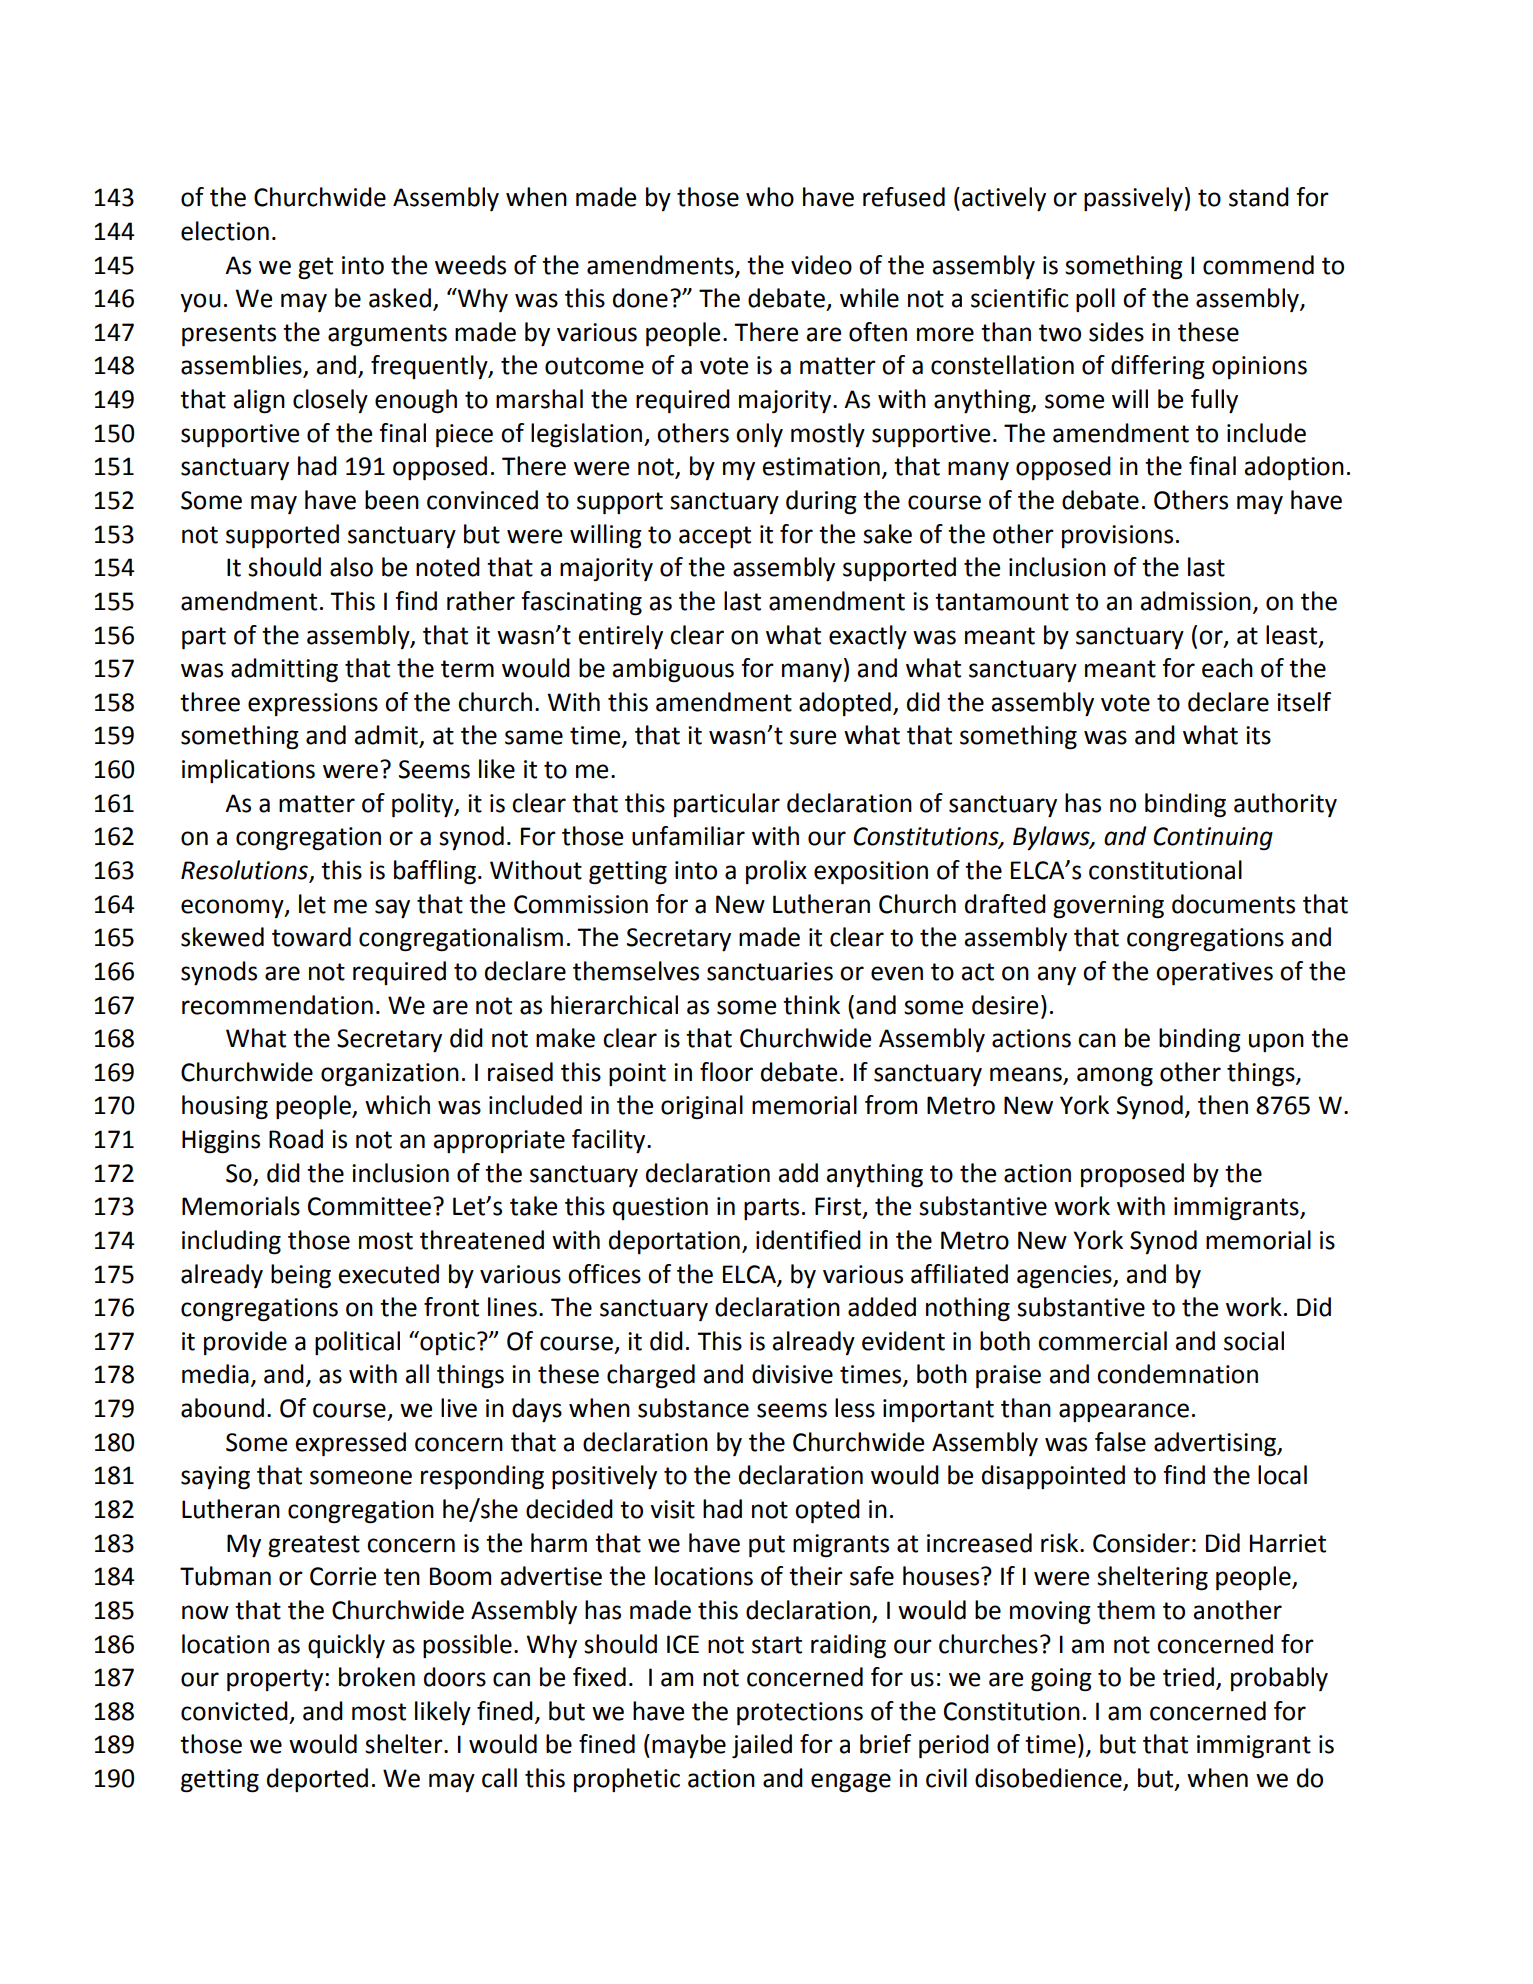  What do you see at coordinates (313, 704) in the screenshot?
I see `expressions` at bounding box center [313, 704].
